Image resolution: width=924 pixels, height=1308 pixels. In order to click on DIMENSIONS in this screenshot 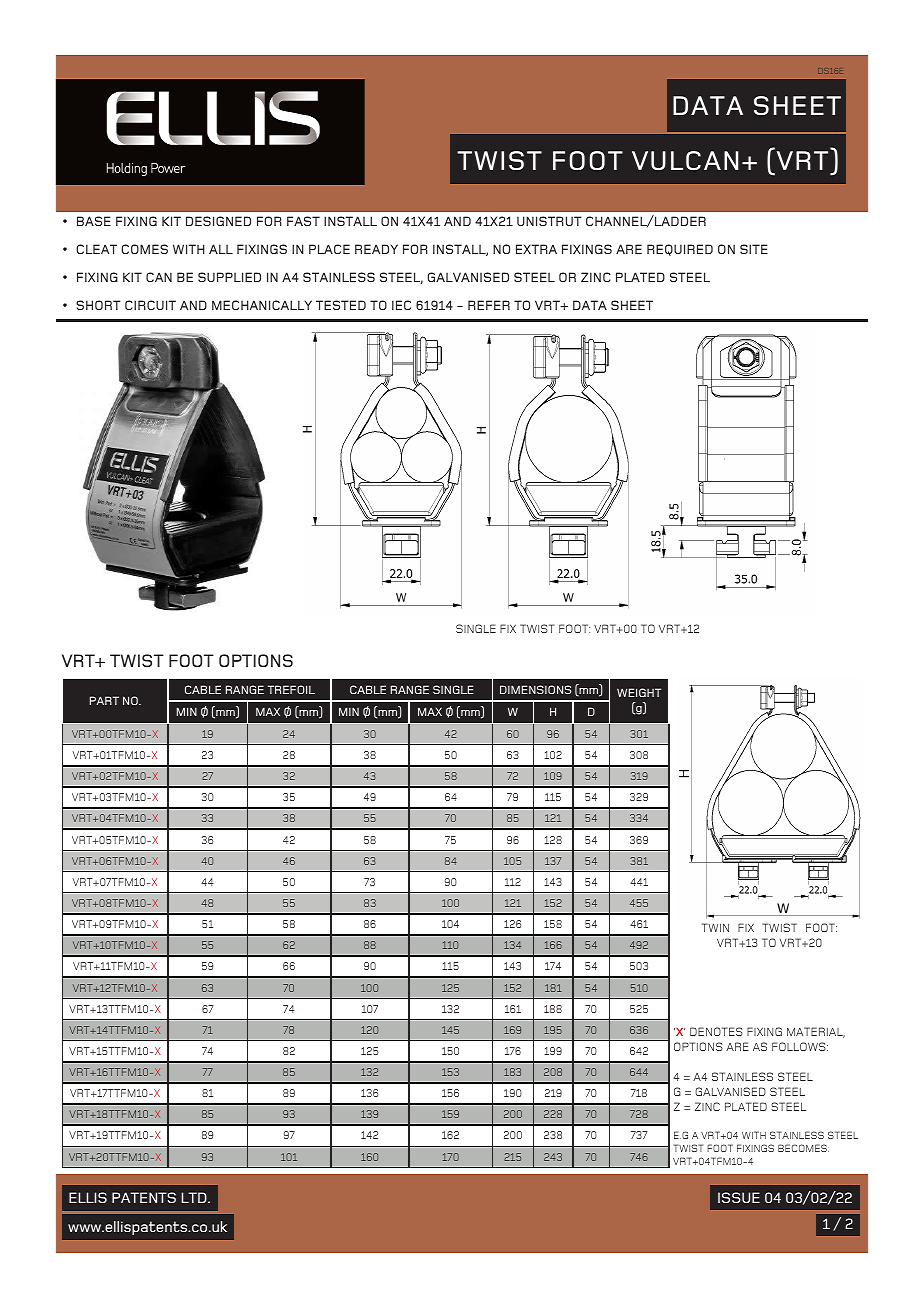, I will do `click(535, 689)`.
